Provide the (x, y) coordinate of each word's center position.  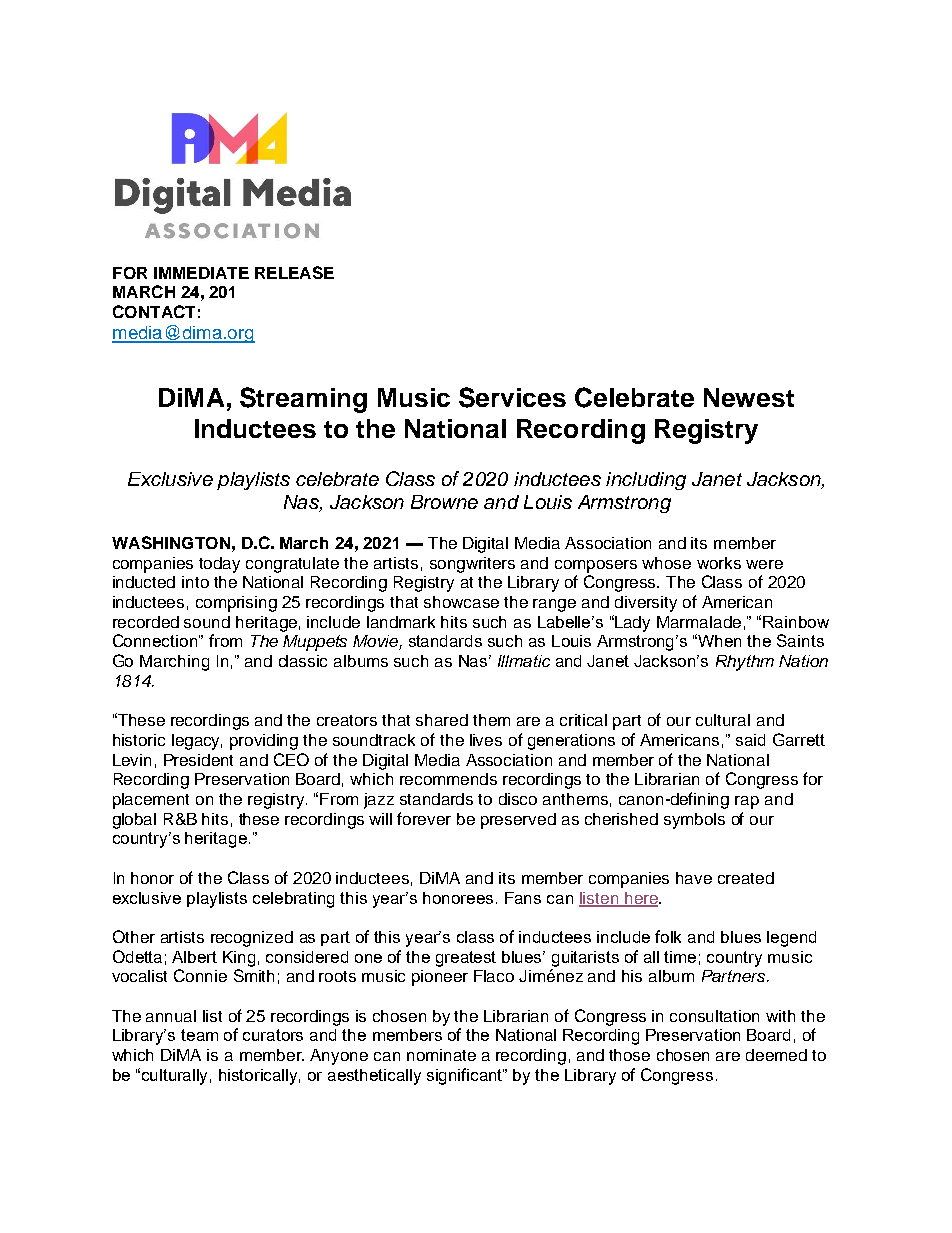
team (199, 1035)
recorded (146, 622)
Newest (749, 397)
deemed (776, 1055)
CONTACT (154, 311)
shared (442, 720)
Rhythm (745, 663)
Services (512, 397)
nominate (441, 1055)
